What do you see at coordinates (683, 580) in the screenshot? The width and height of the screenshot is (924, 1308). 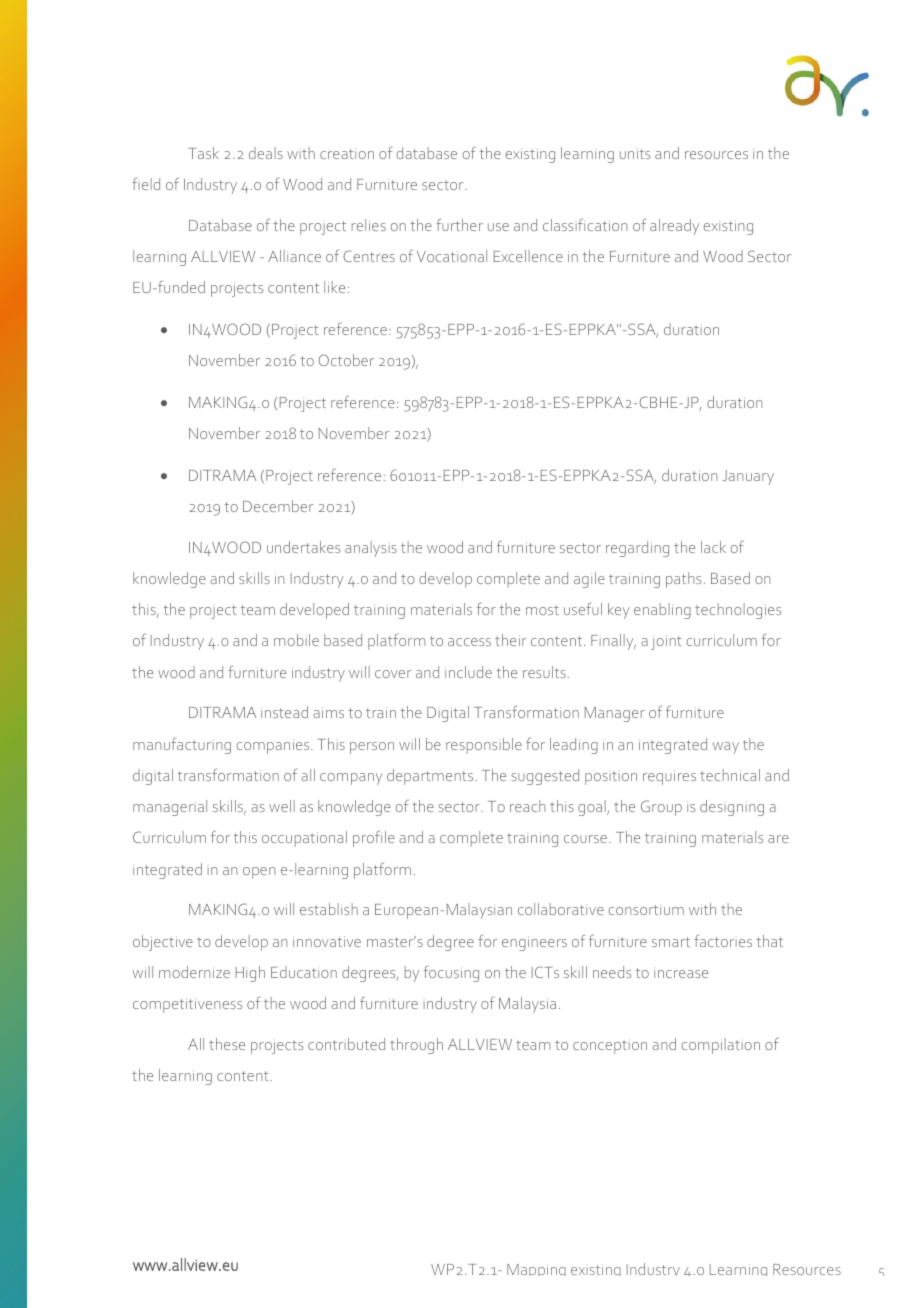 I see `paths` at bounding box center [683, 580].
